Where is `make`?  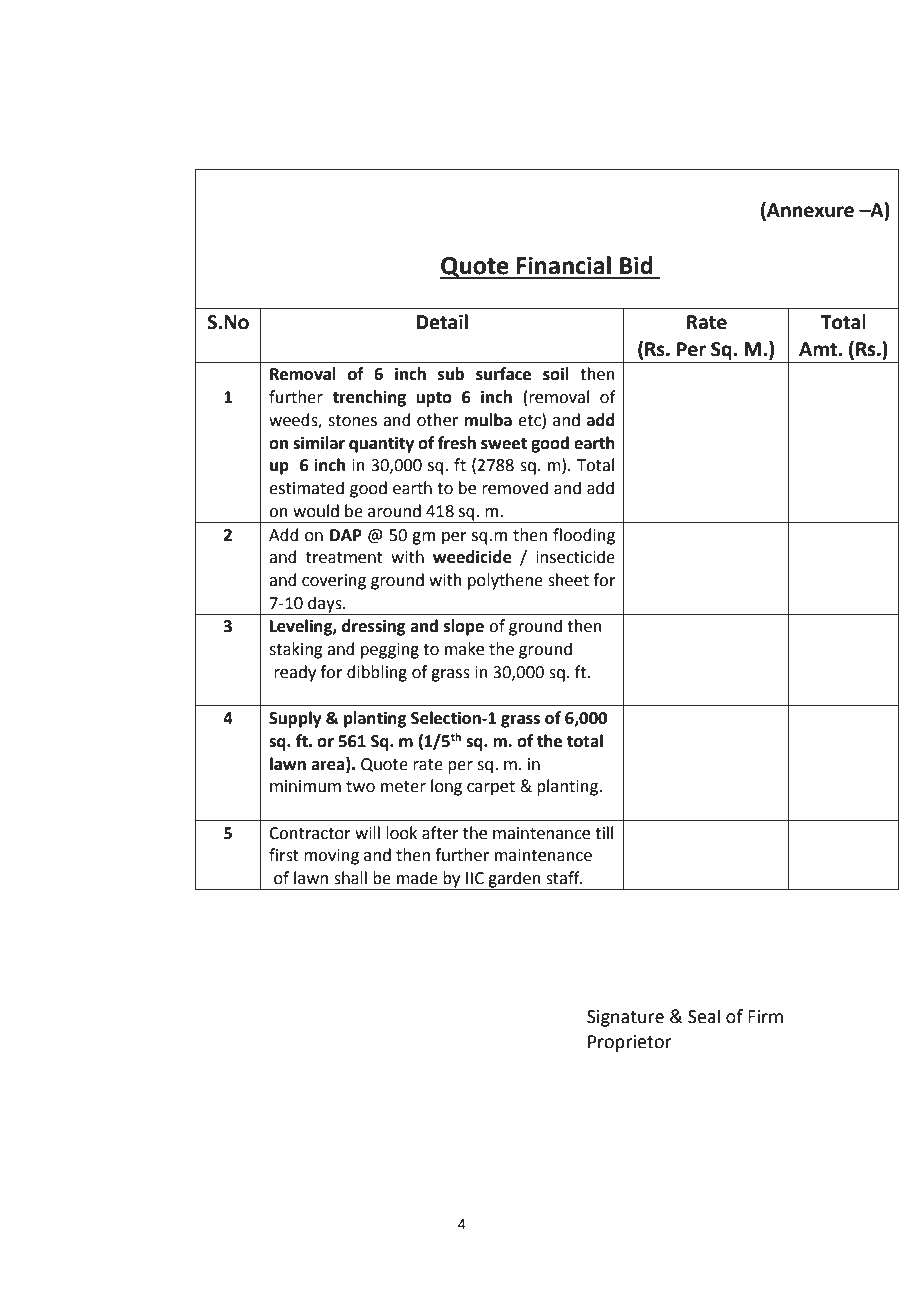
make is located at coordinates (464, 649).
